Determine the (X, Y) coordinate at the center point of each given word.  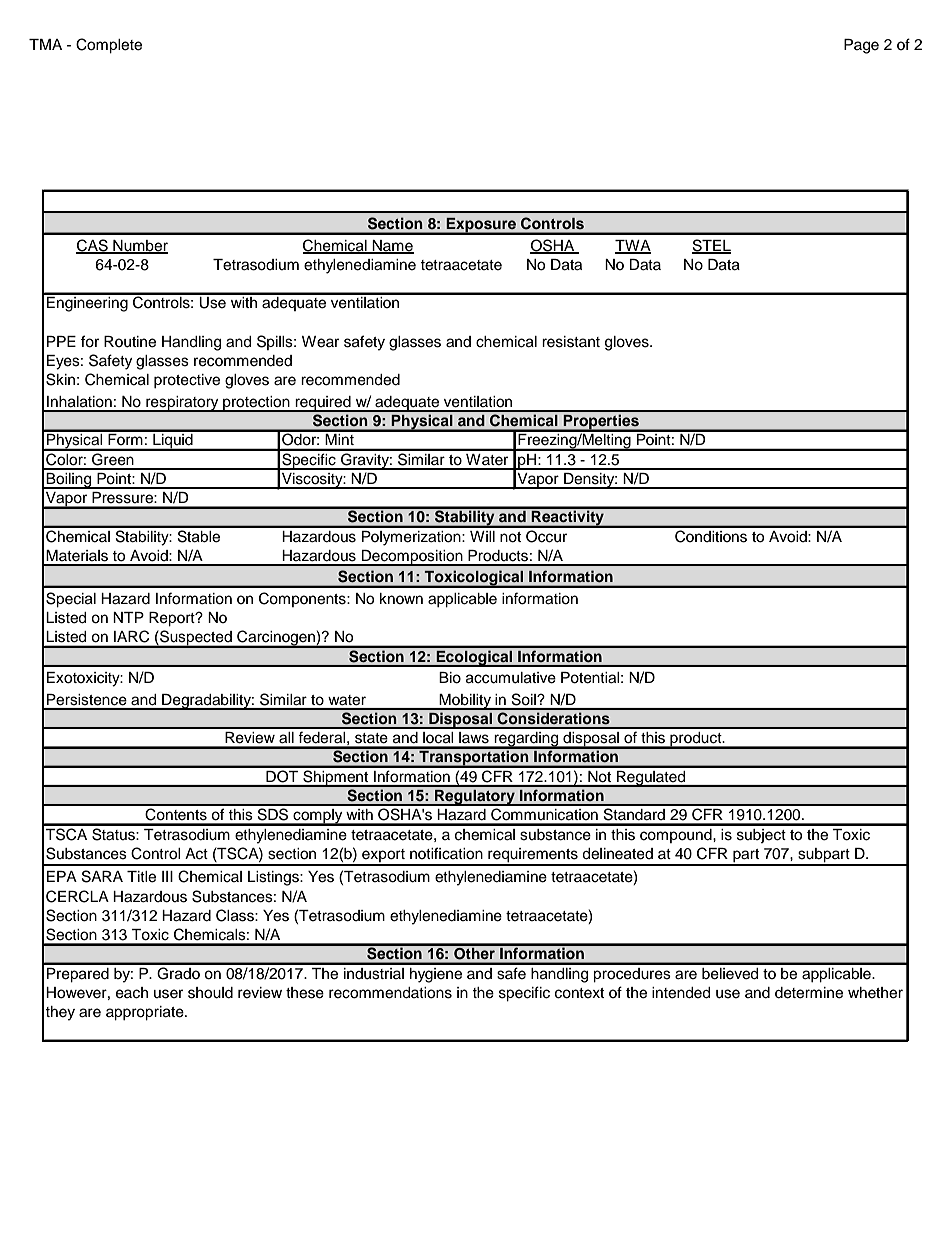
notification (446, 853)
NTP (128, 617)
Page (861, 46)
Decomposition (412, 558)
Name (392, 246)
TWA (633, 246)
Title (141, 877)
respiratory (182, 404)
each (132, 993)
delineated (617, 854)
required (323, 404)
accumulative (511, 678)
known (401, 598)
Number (139, 246)
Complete (109, 46)
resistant (571, 342)
